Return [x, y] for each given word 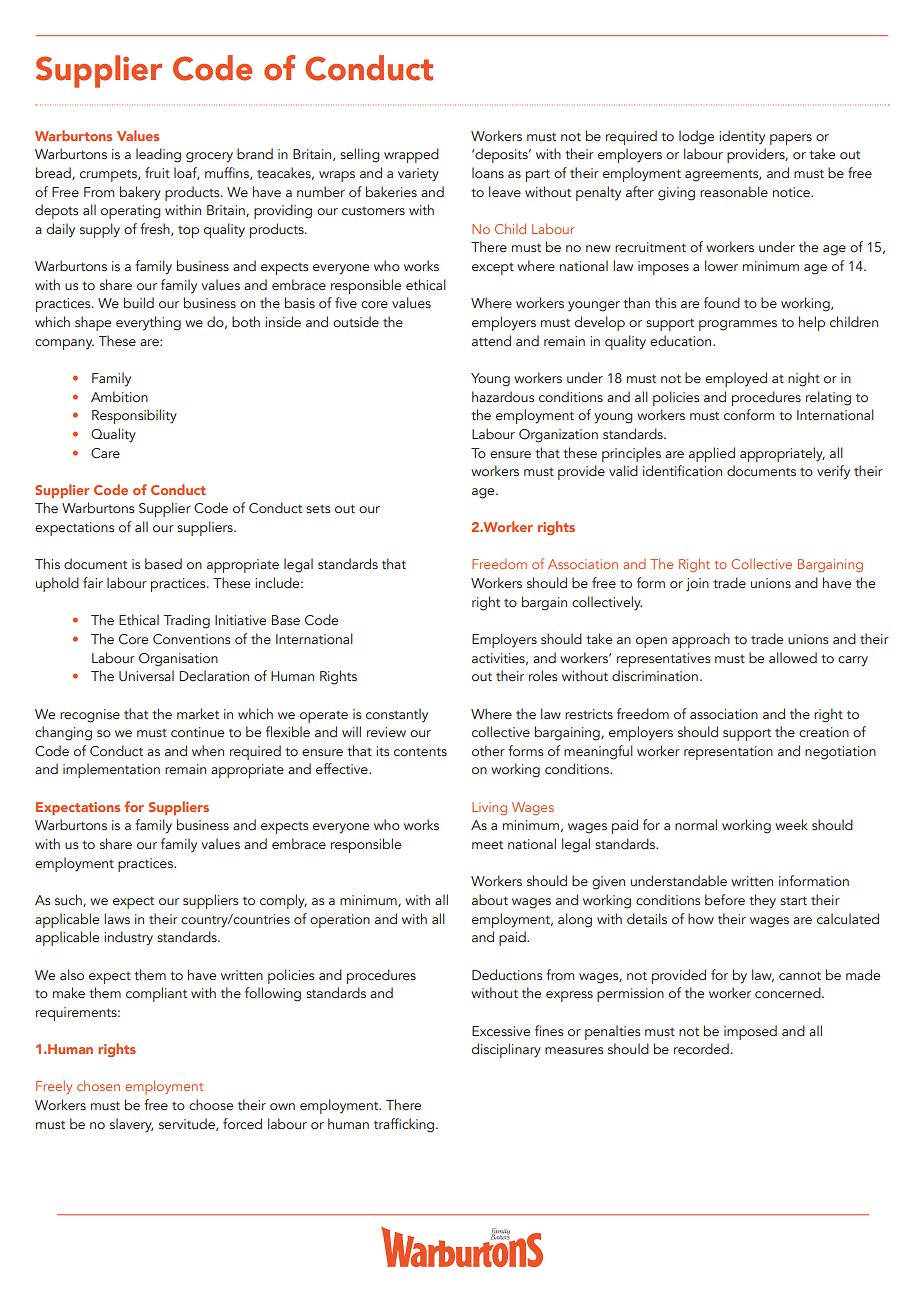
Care [105, 453]
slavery [131, 1125]
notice [792, 192]
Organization [558, 436]
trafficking [405, 1125]
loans [488, 172]
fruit [157, 172]
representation [728, 753]
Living [489, 808]
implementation [111, 770]
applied [712, 454]
